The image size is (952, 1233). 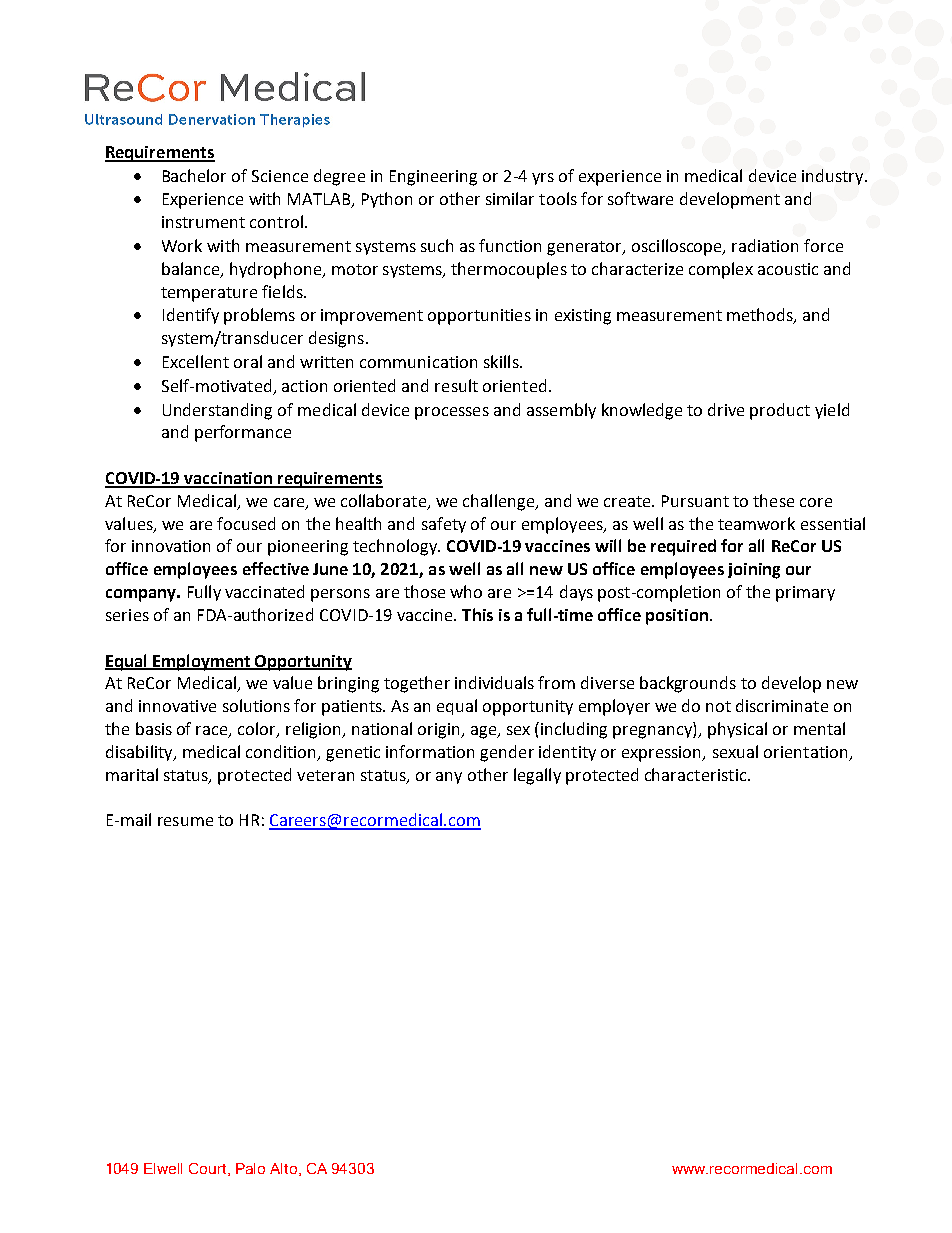 I want to click on Palo, so click(x=250, y=1168).
